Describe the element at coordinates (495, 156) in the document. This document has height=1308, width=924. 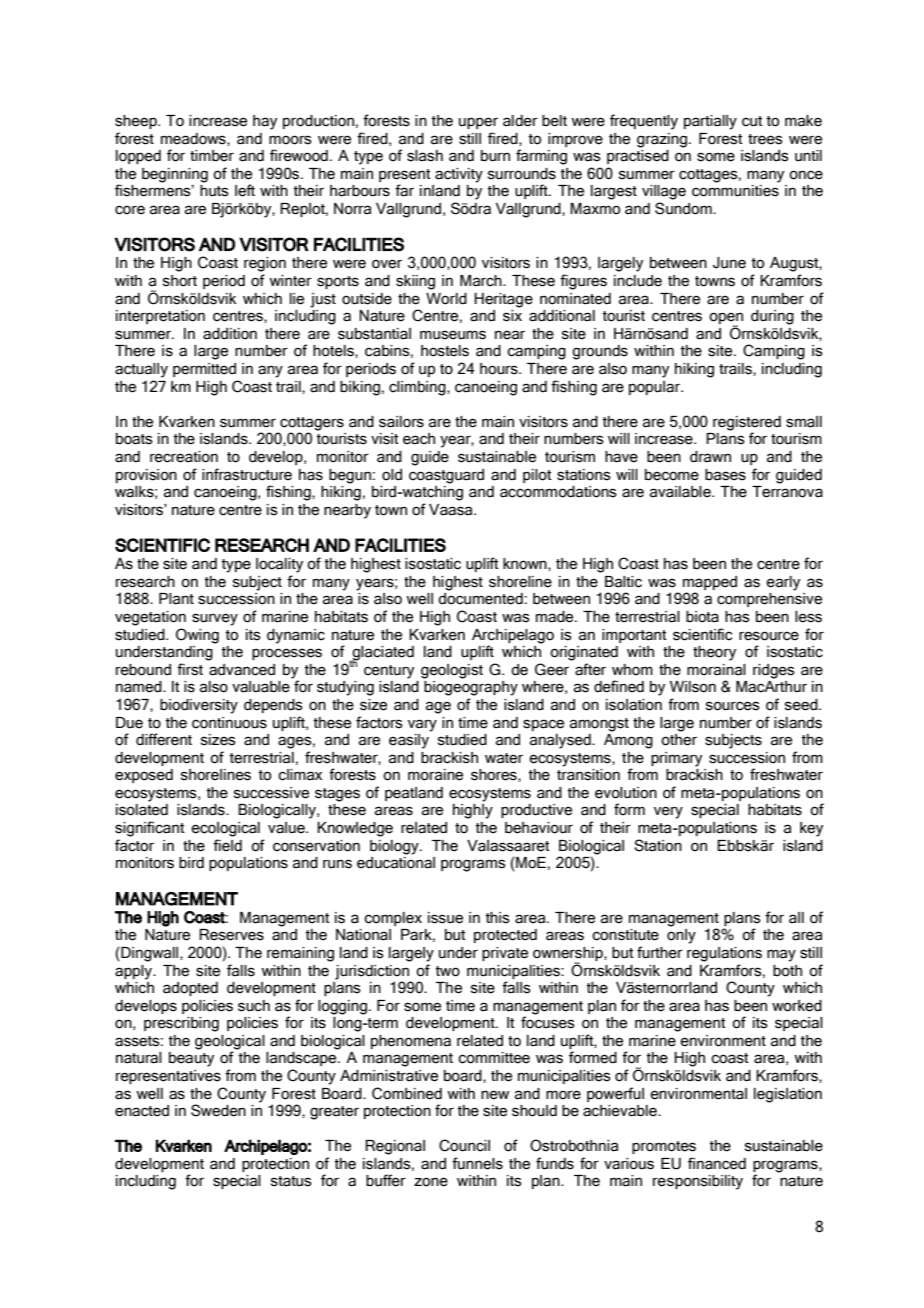
I see `burn` at that location.
